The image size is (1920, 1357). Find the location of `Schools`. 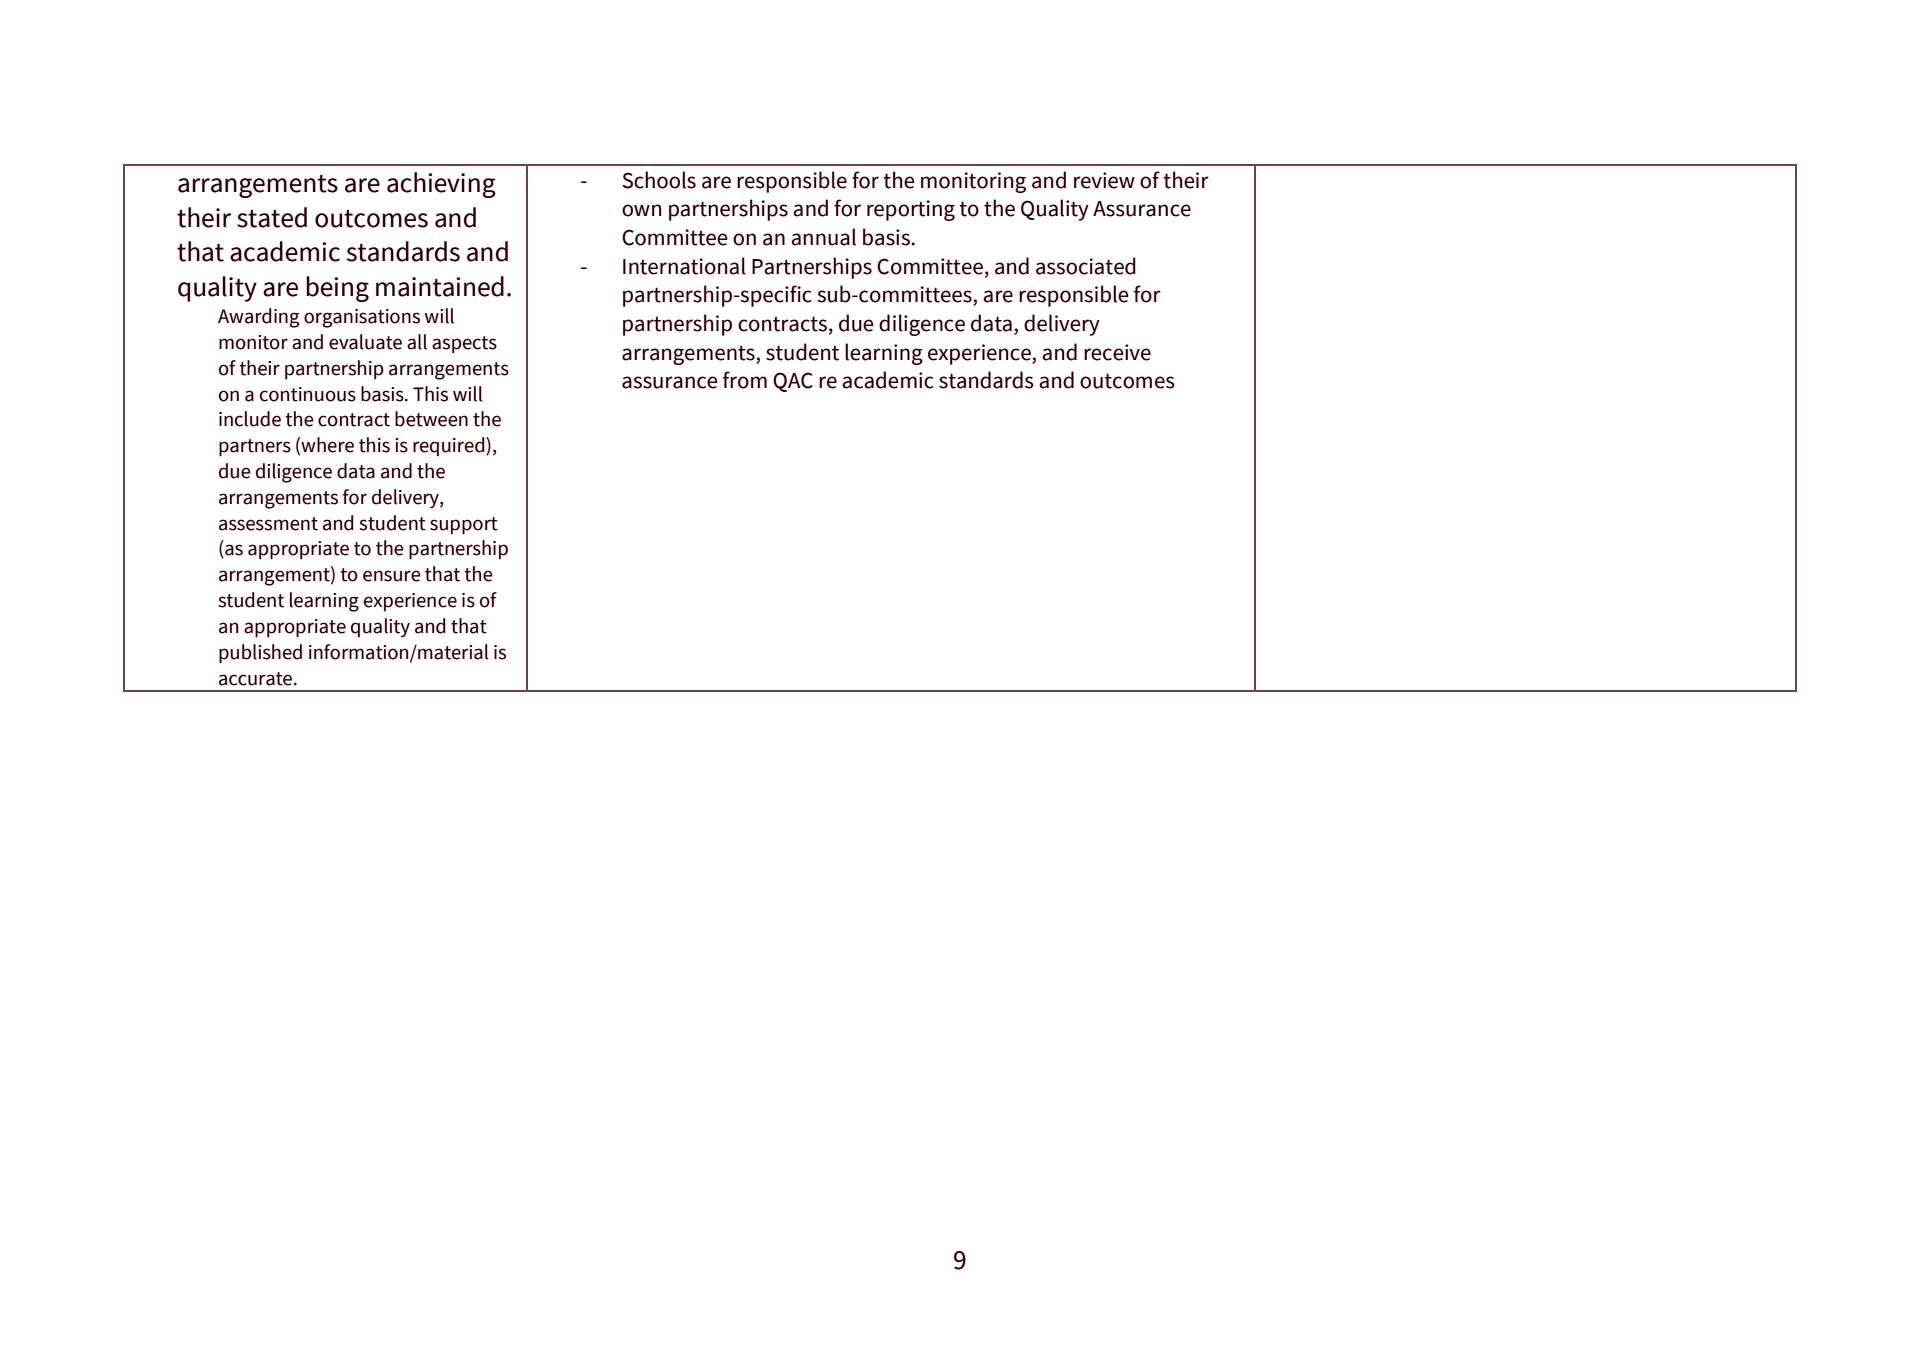

Schools is located at coordinates (659, 180).
